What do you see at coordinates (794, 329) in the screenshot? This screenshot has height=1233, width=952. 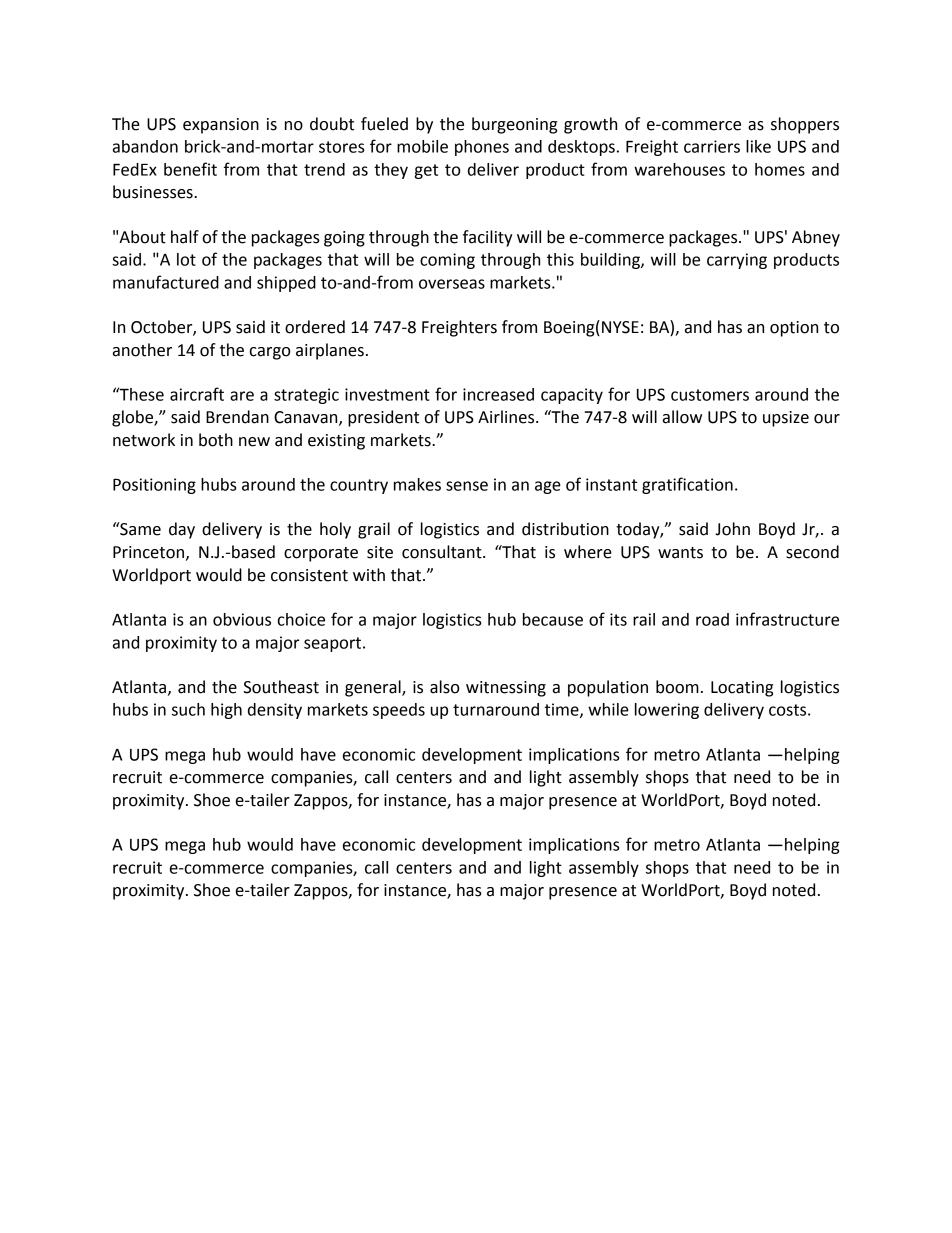 I see `option` at bounding box center [794, 329].
